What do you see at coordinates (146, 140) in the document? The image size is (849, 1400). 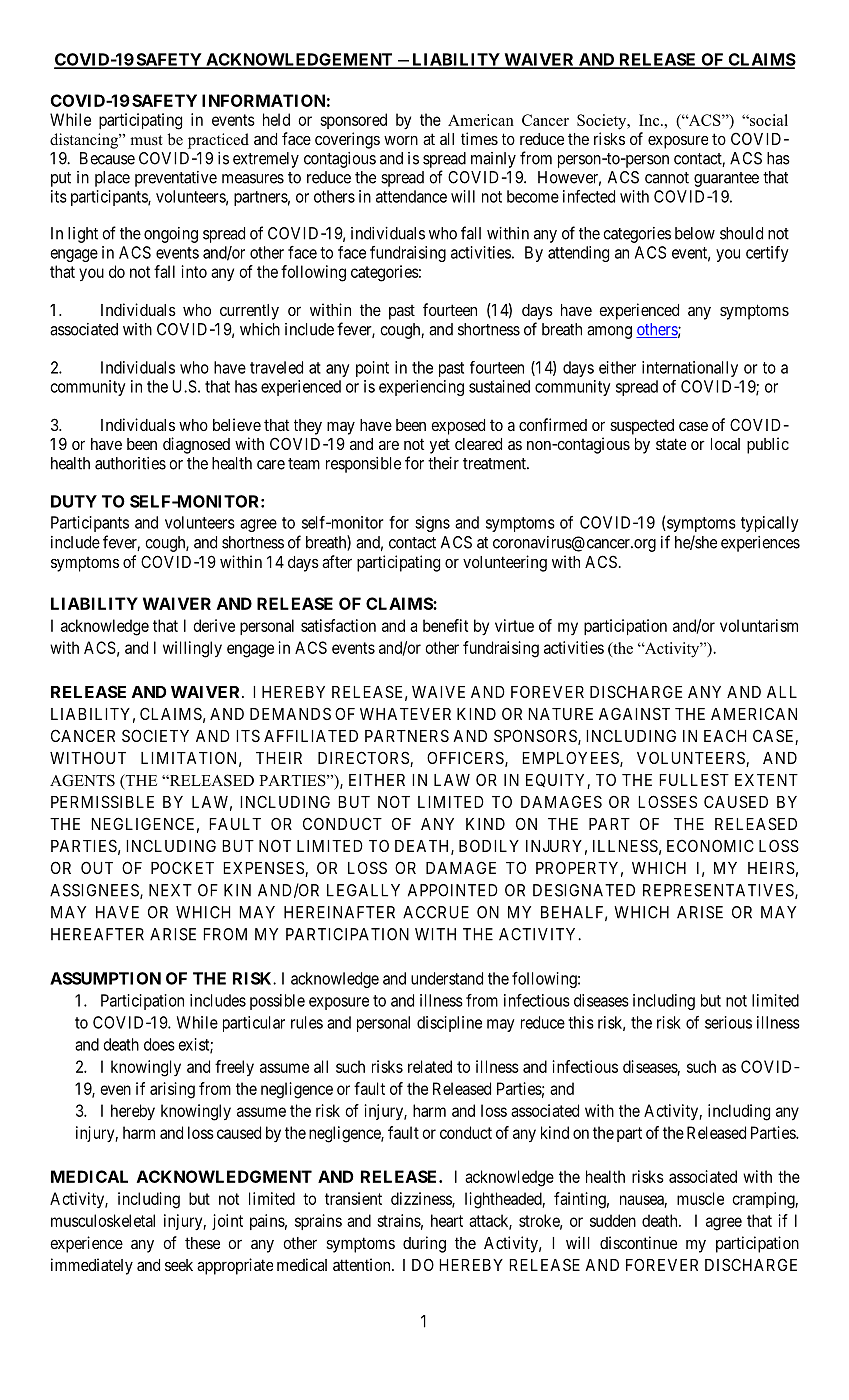 I see `must` at bounding box center [146, 140].
